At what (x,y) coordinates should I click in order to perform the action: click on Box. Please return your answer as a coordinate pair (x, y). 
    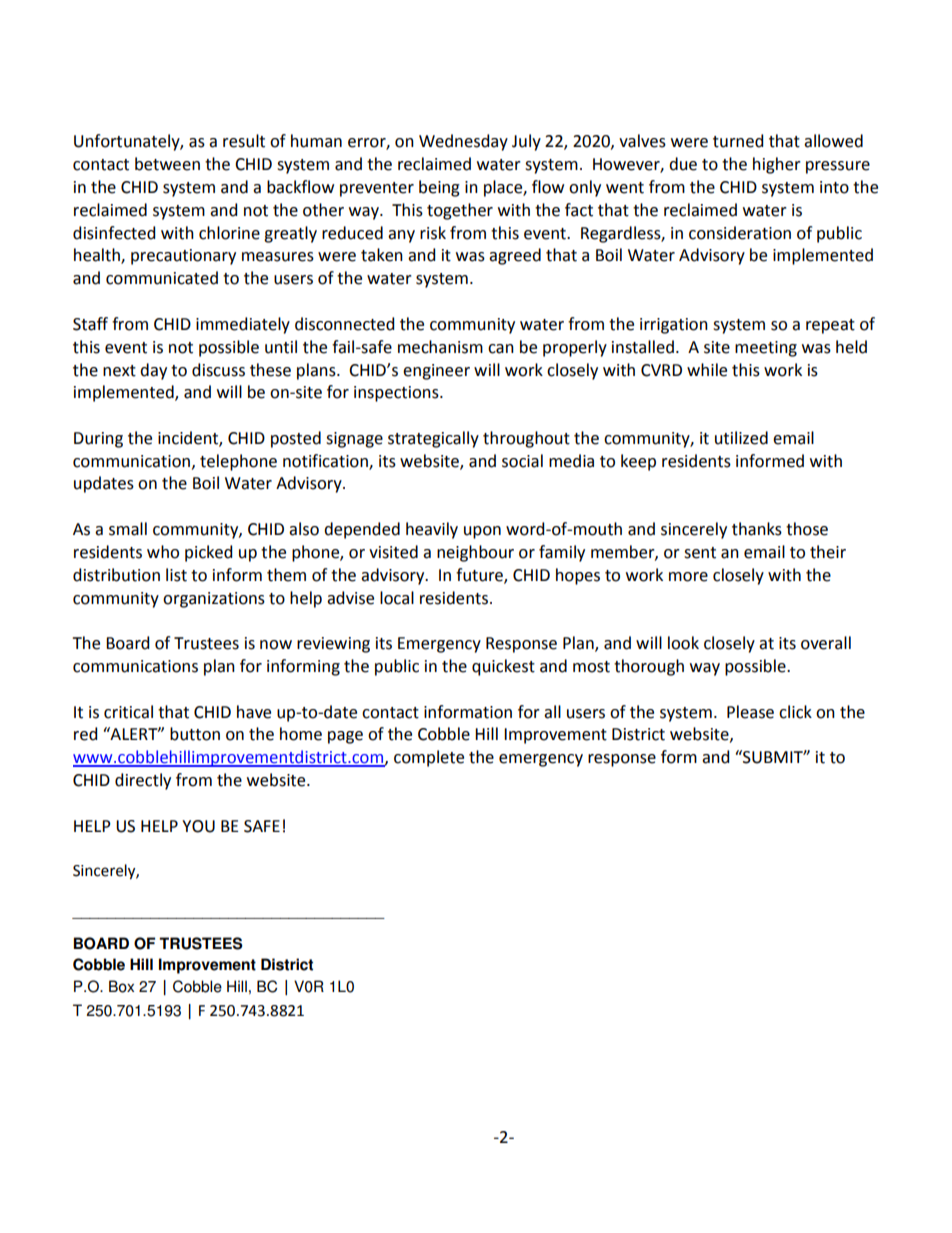
    Looking at the image, I should click on (121, 986).
